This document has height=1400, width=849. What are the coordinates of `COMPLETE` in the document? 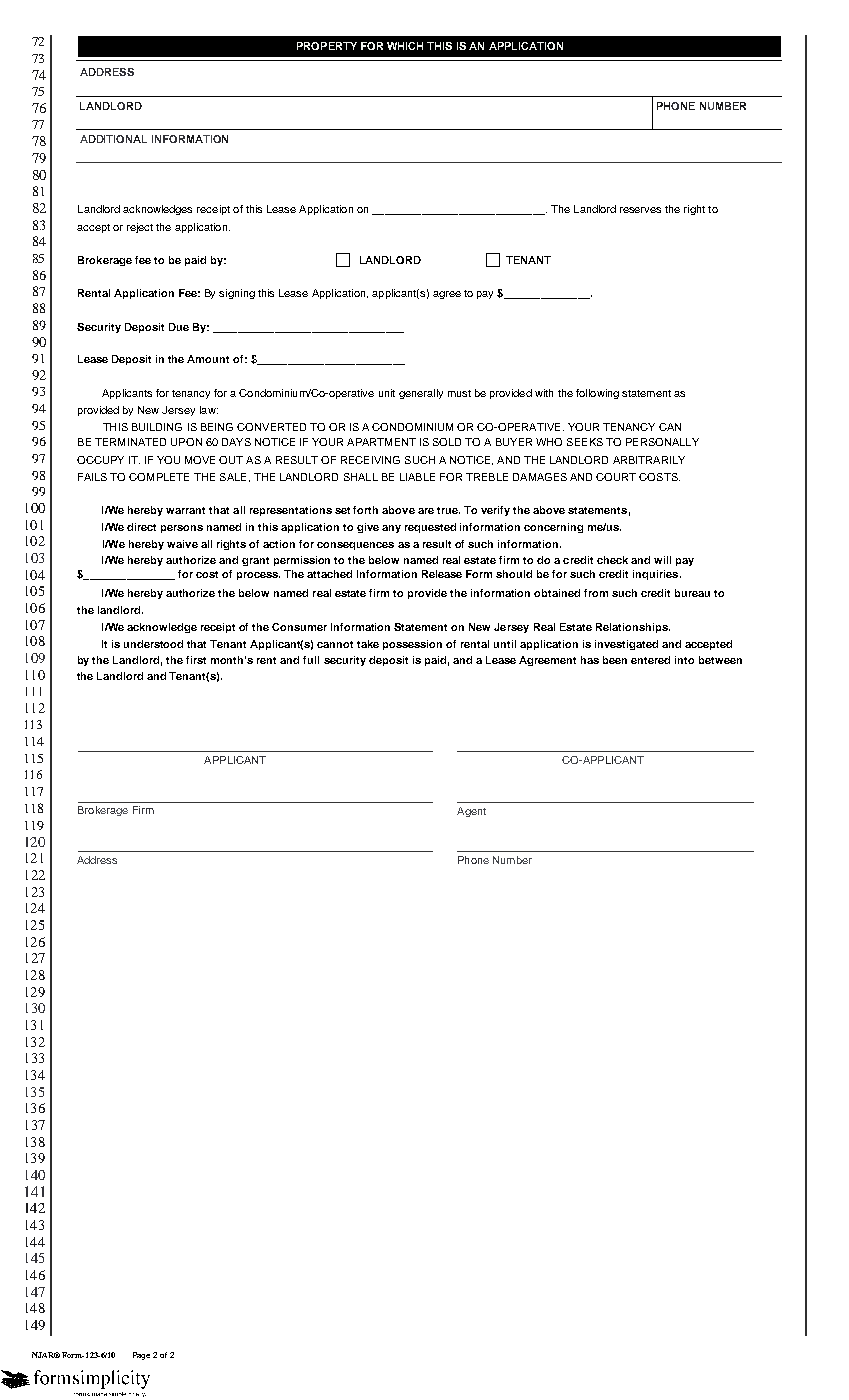 It's located at (159, 477).
